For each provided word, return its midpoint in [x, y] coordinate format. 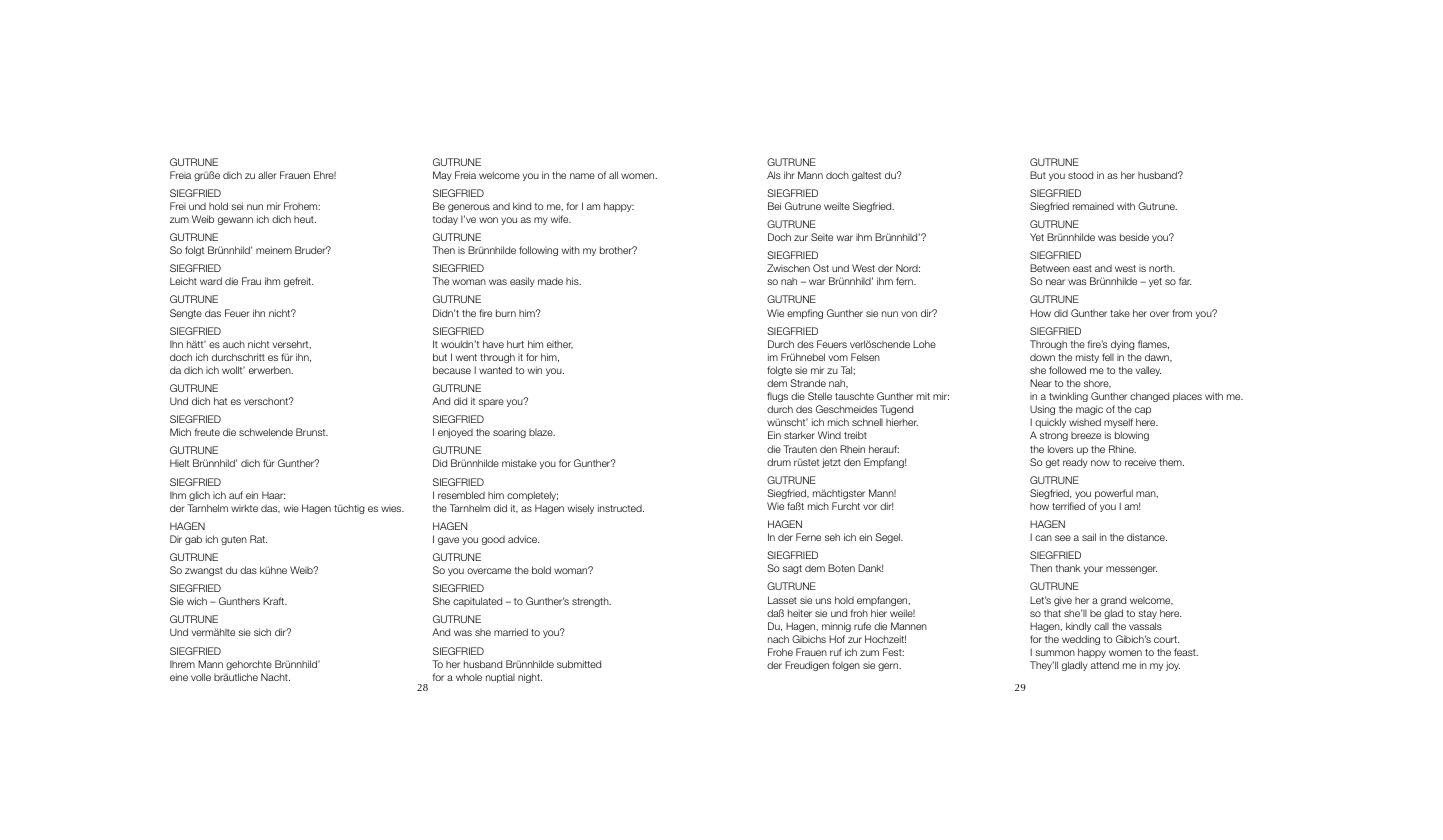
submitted [579, 664]
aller [267, 175]
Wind [829, 435]
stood [1080, 175]
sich [262, 632]
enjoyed [455, 433]
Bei [774, 206]
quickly [1050, 423]
